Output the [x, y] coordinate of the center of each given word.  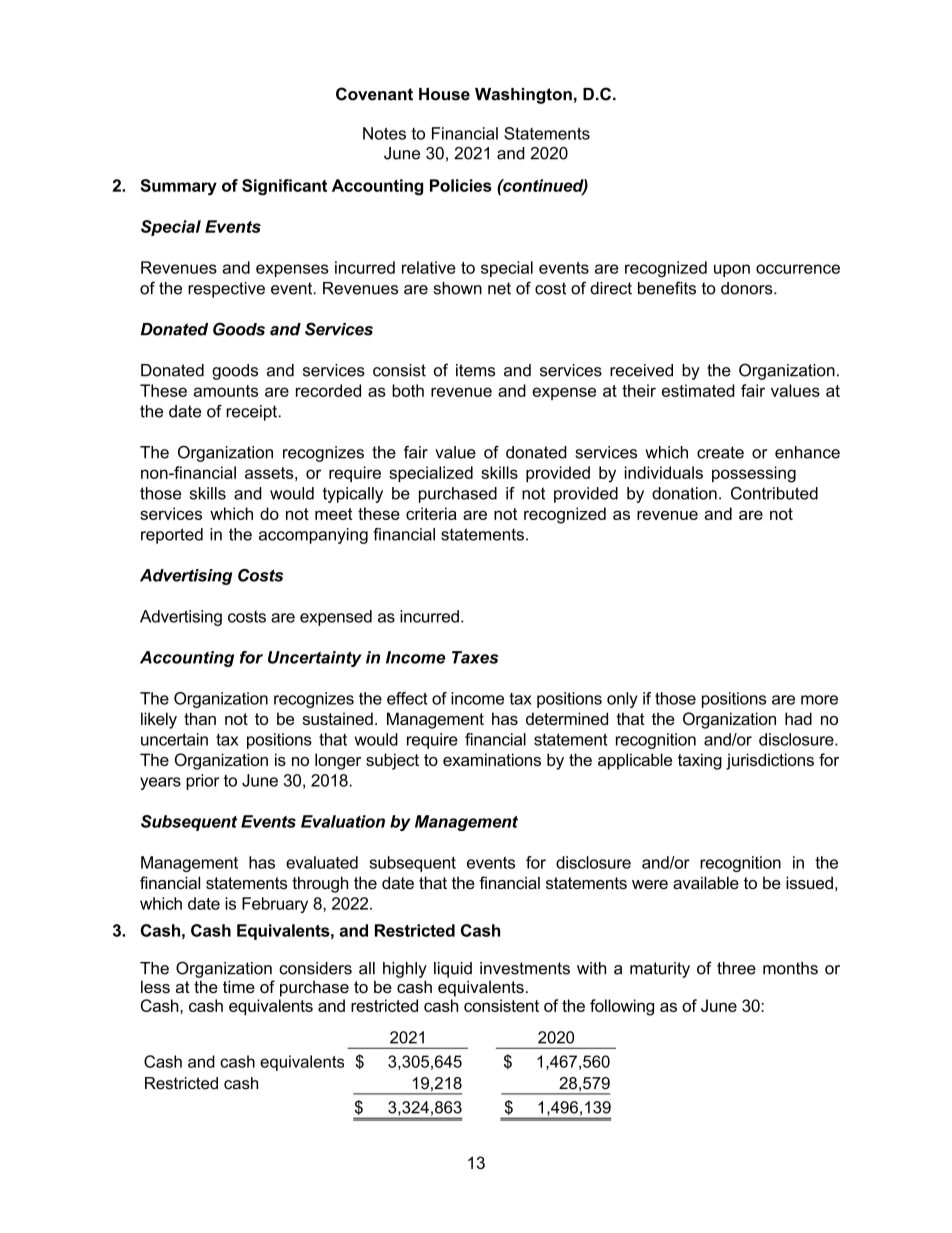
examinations [492, 759]
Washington [523, 96]
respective [226, 290]
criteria [431, 513]
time [239, 986]
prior [202, 782]
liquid [453, 970]
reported [172, 536]
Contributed [774, 493]
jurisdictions [770, 761]
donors [748, 288]
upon [732, 270]
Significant [284, 187]
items [475, 370]
